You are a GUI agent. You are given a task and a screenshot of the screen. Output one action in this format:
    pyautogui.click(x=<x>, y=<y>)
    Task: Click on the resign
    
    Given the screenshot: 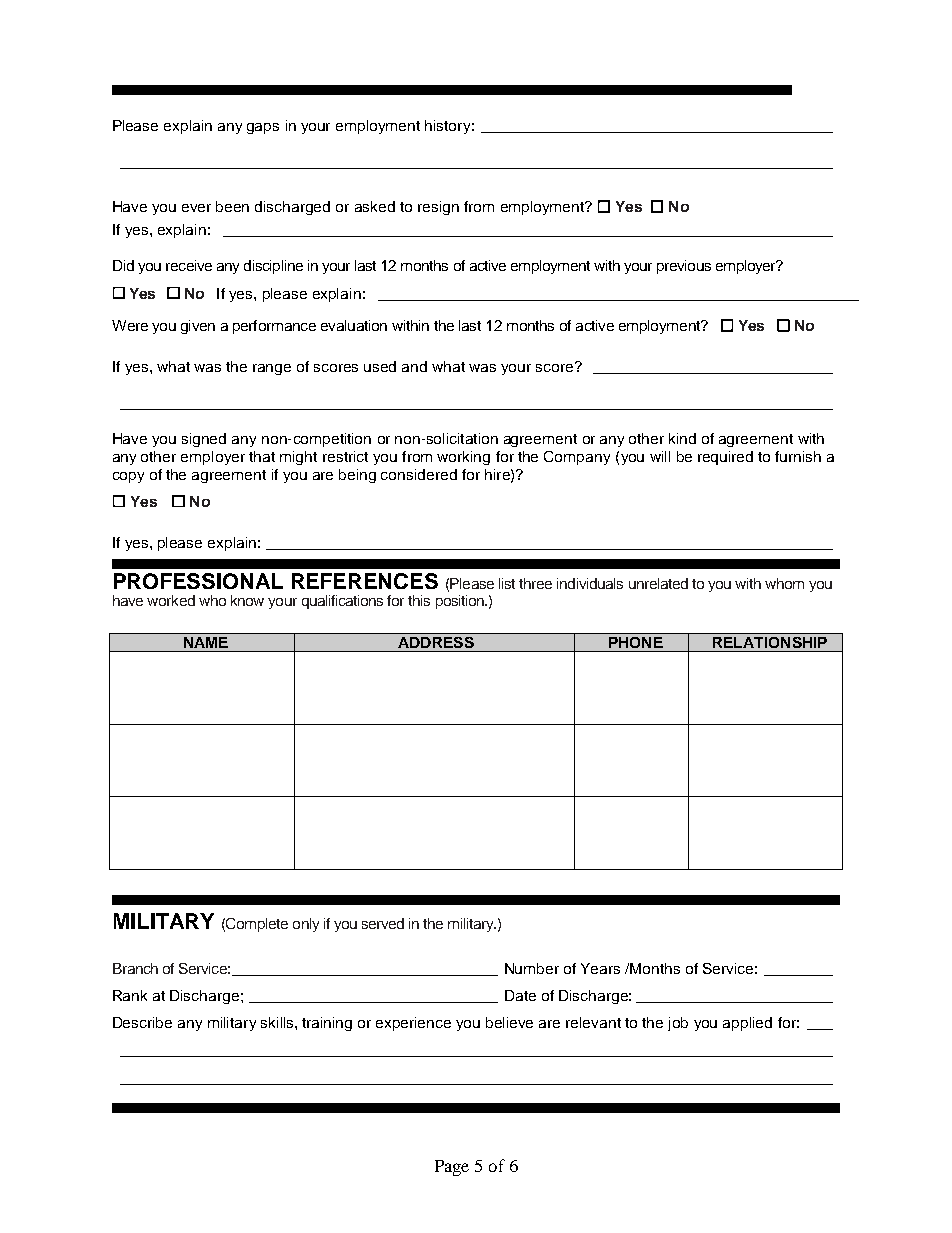 What is the action you would take?
    pyautogui.click(x=438, y=208)
